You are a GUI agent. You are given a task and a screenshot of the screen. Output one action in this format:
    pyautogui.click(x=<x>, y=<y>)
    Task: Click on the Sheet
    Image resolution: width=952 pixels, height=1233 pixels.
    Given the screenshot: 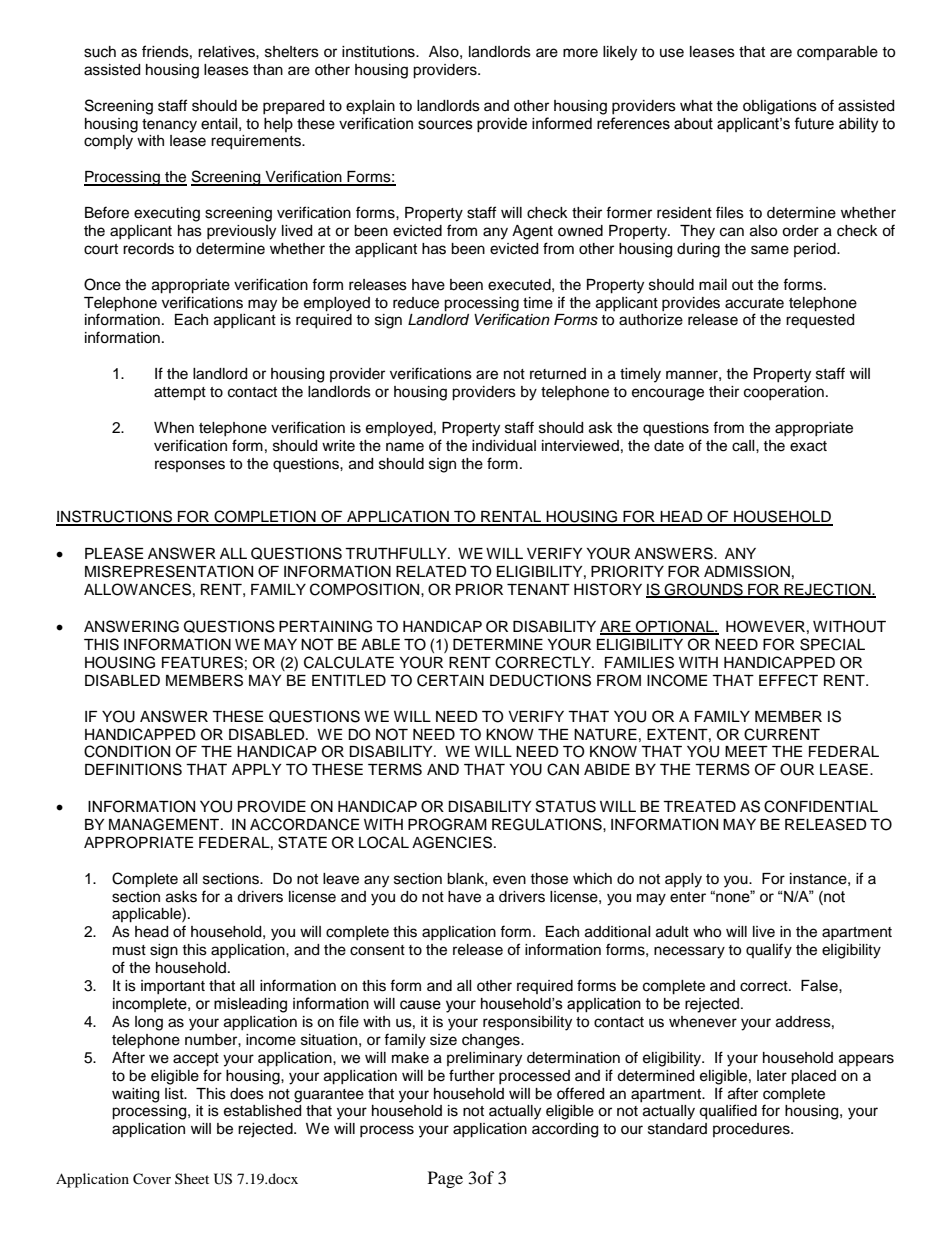 What is the action you would take?
    pyautogui.click(x=192, y=1178)
